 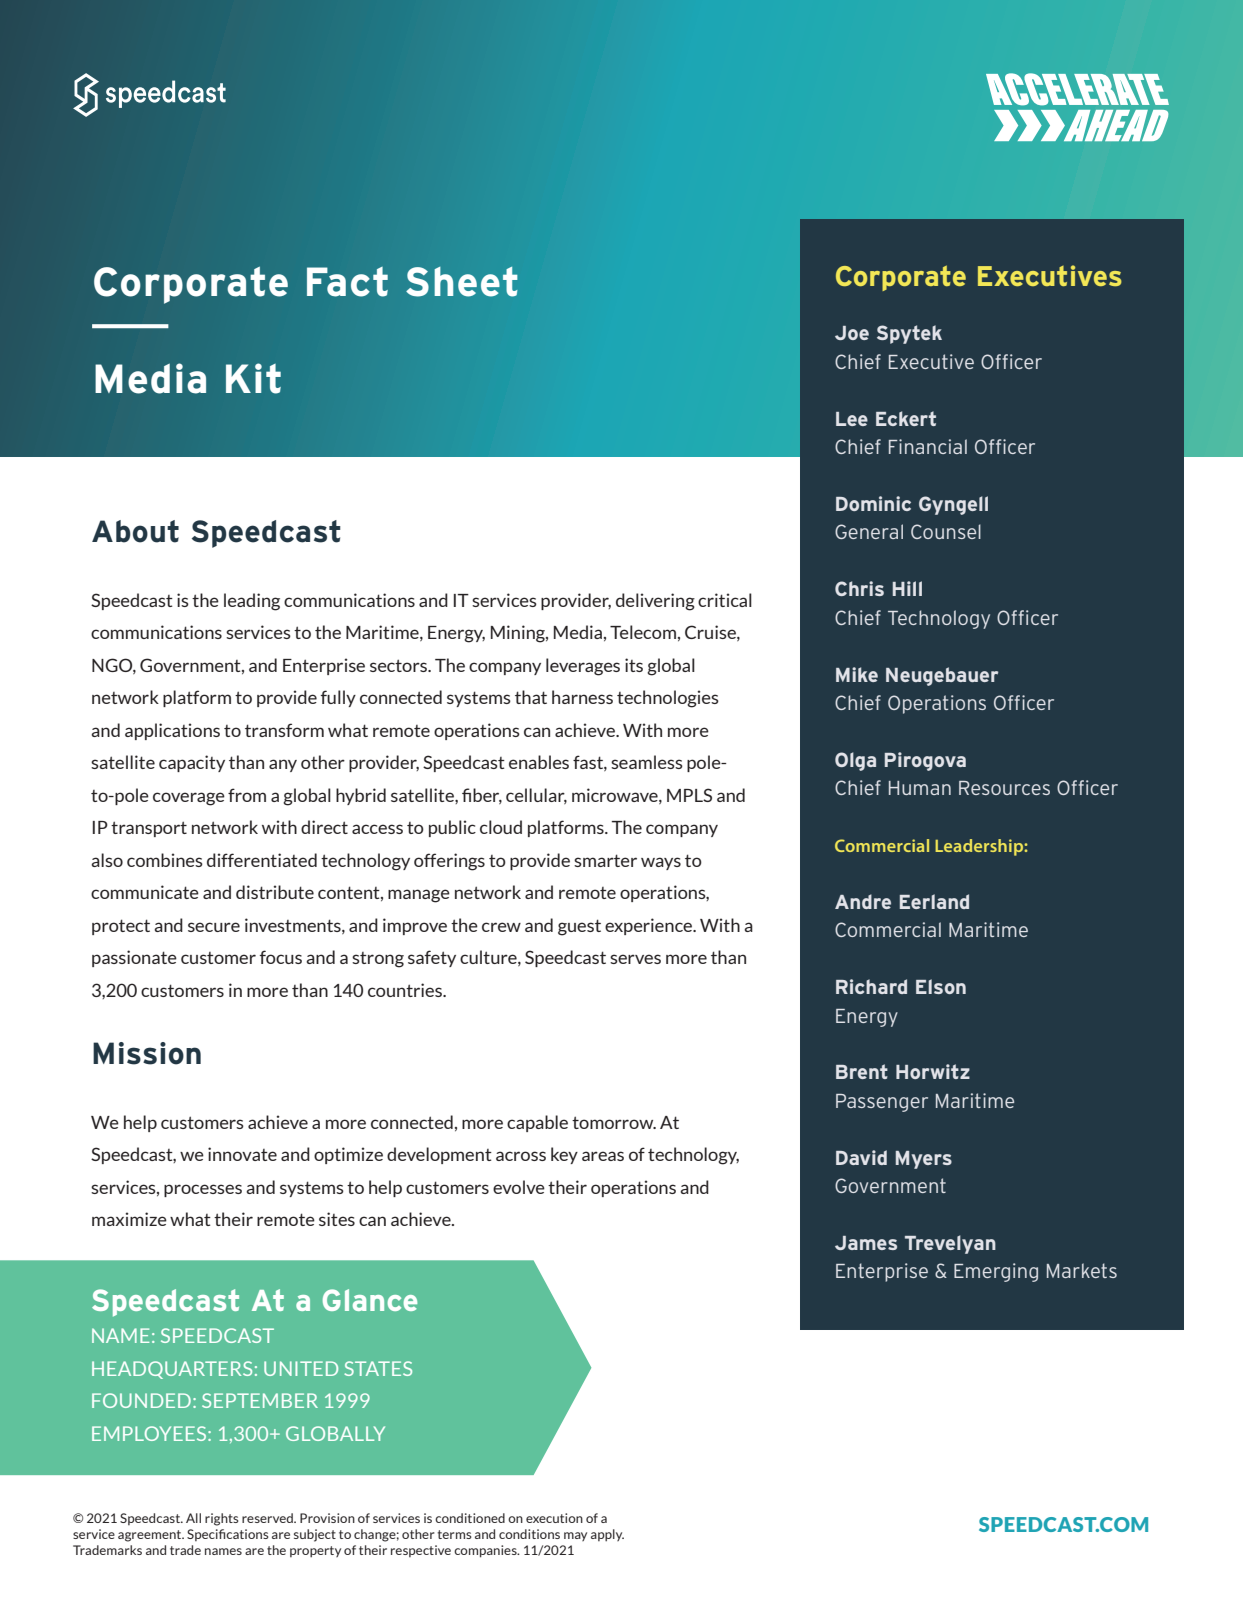 What do you see at coordinates (852, 333) in the image?
I see `Joe` at bounding box center [852, 333].
